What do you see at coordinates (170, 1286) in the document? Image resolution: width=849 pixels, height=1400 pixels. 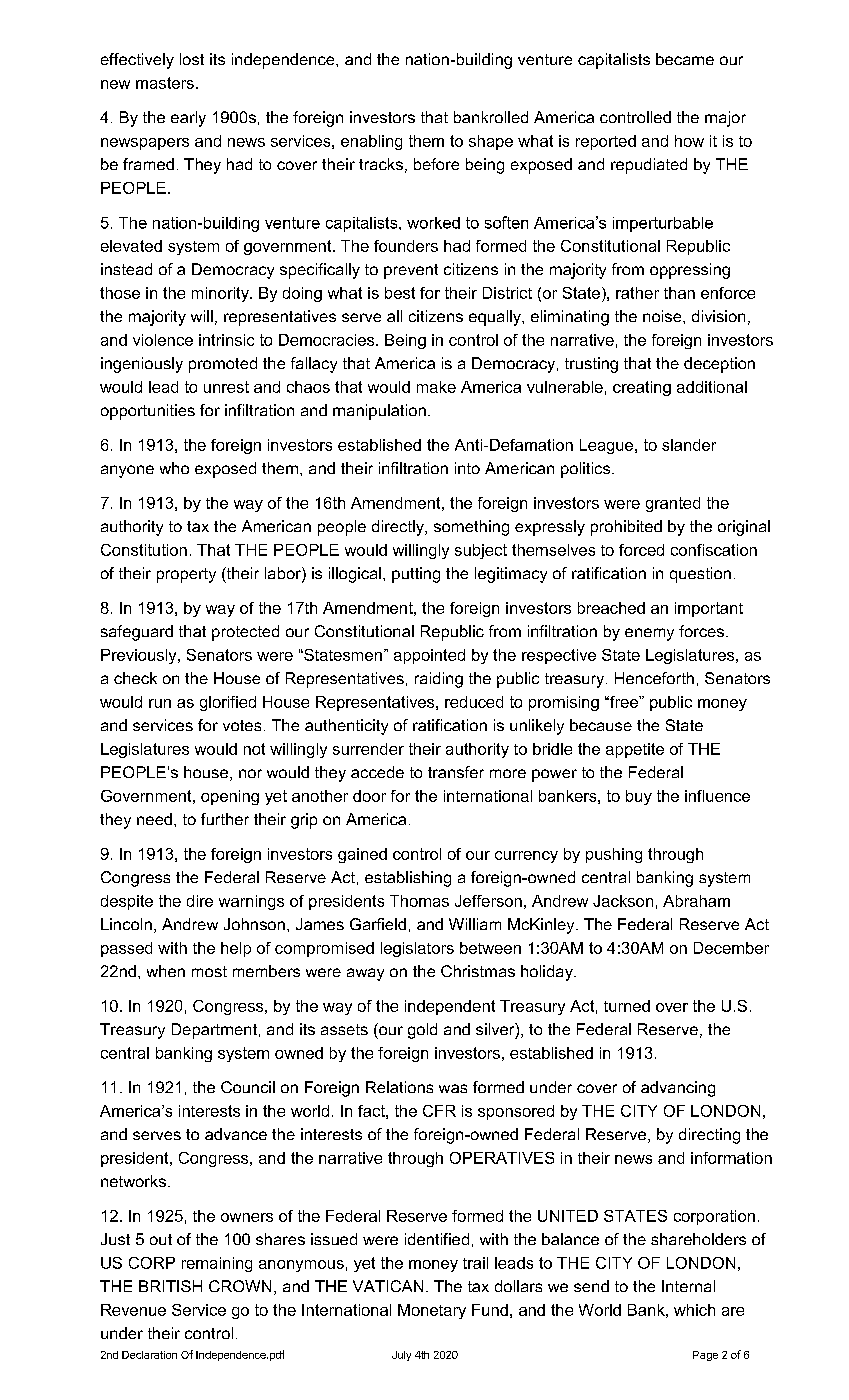 I see `BRITISH` at bounding box center [170, 1286].
